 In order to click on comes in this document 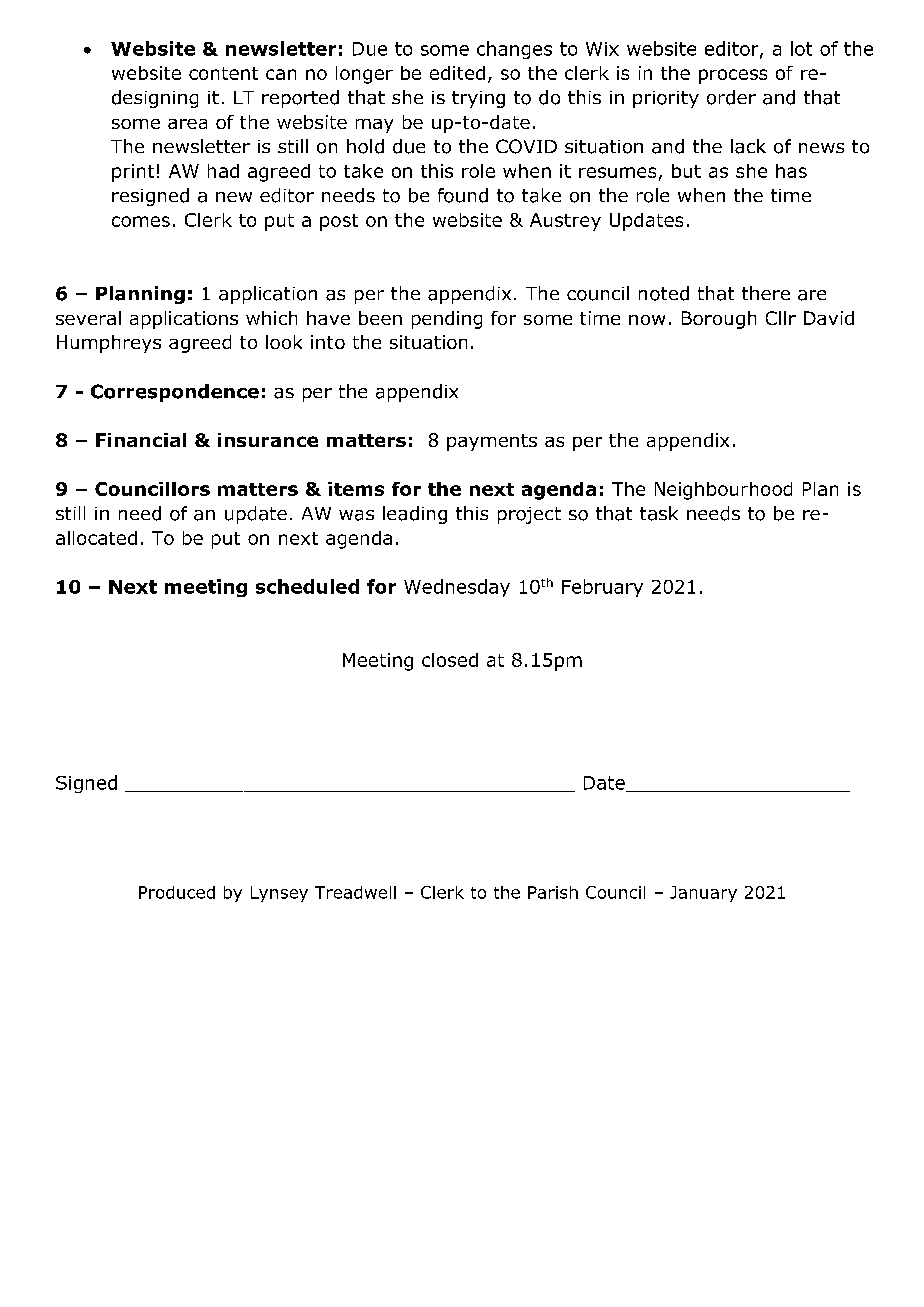, I will do `click(141, 221)`.
